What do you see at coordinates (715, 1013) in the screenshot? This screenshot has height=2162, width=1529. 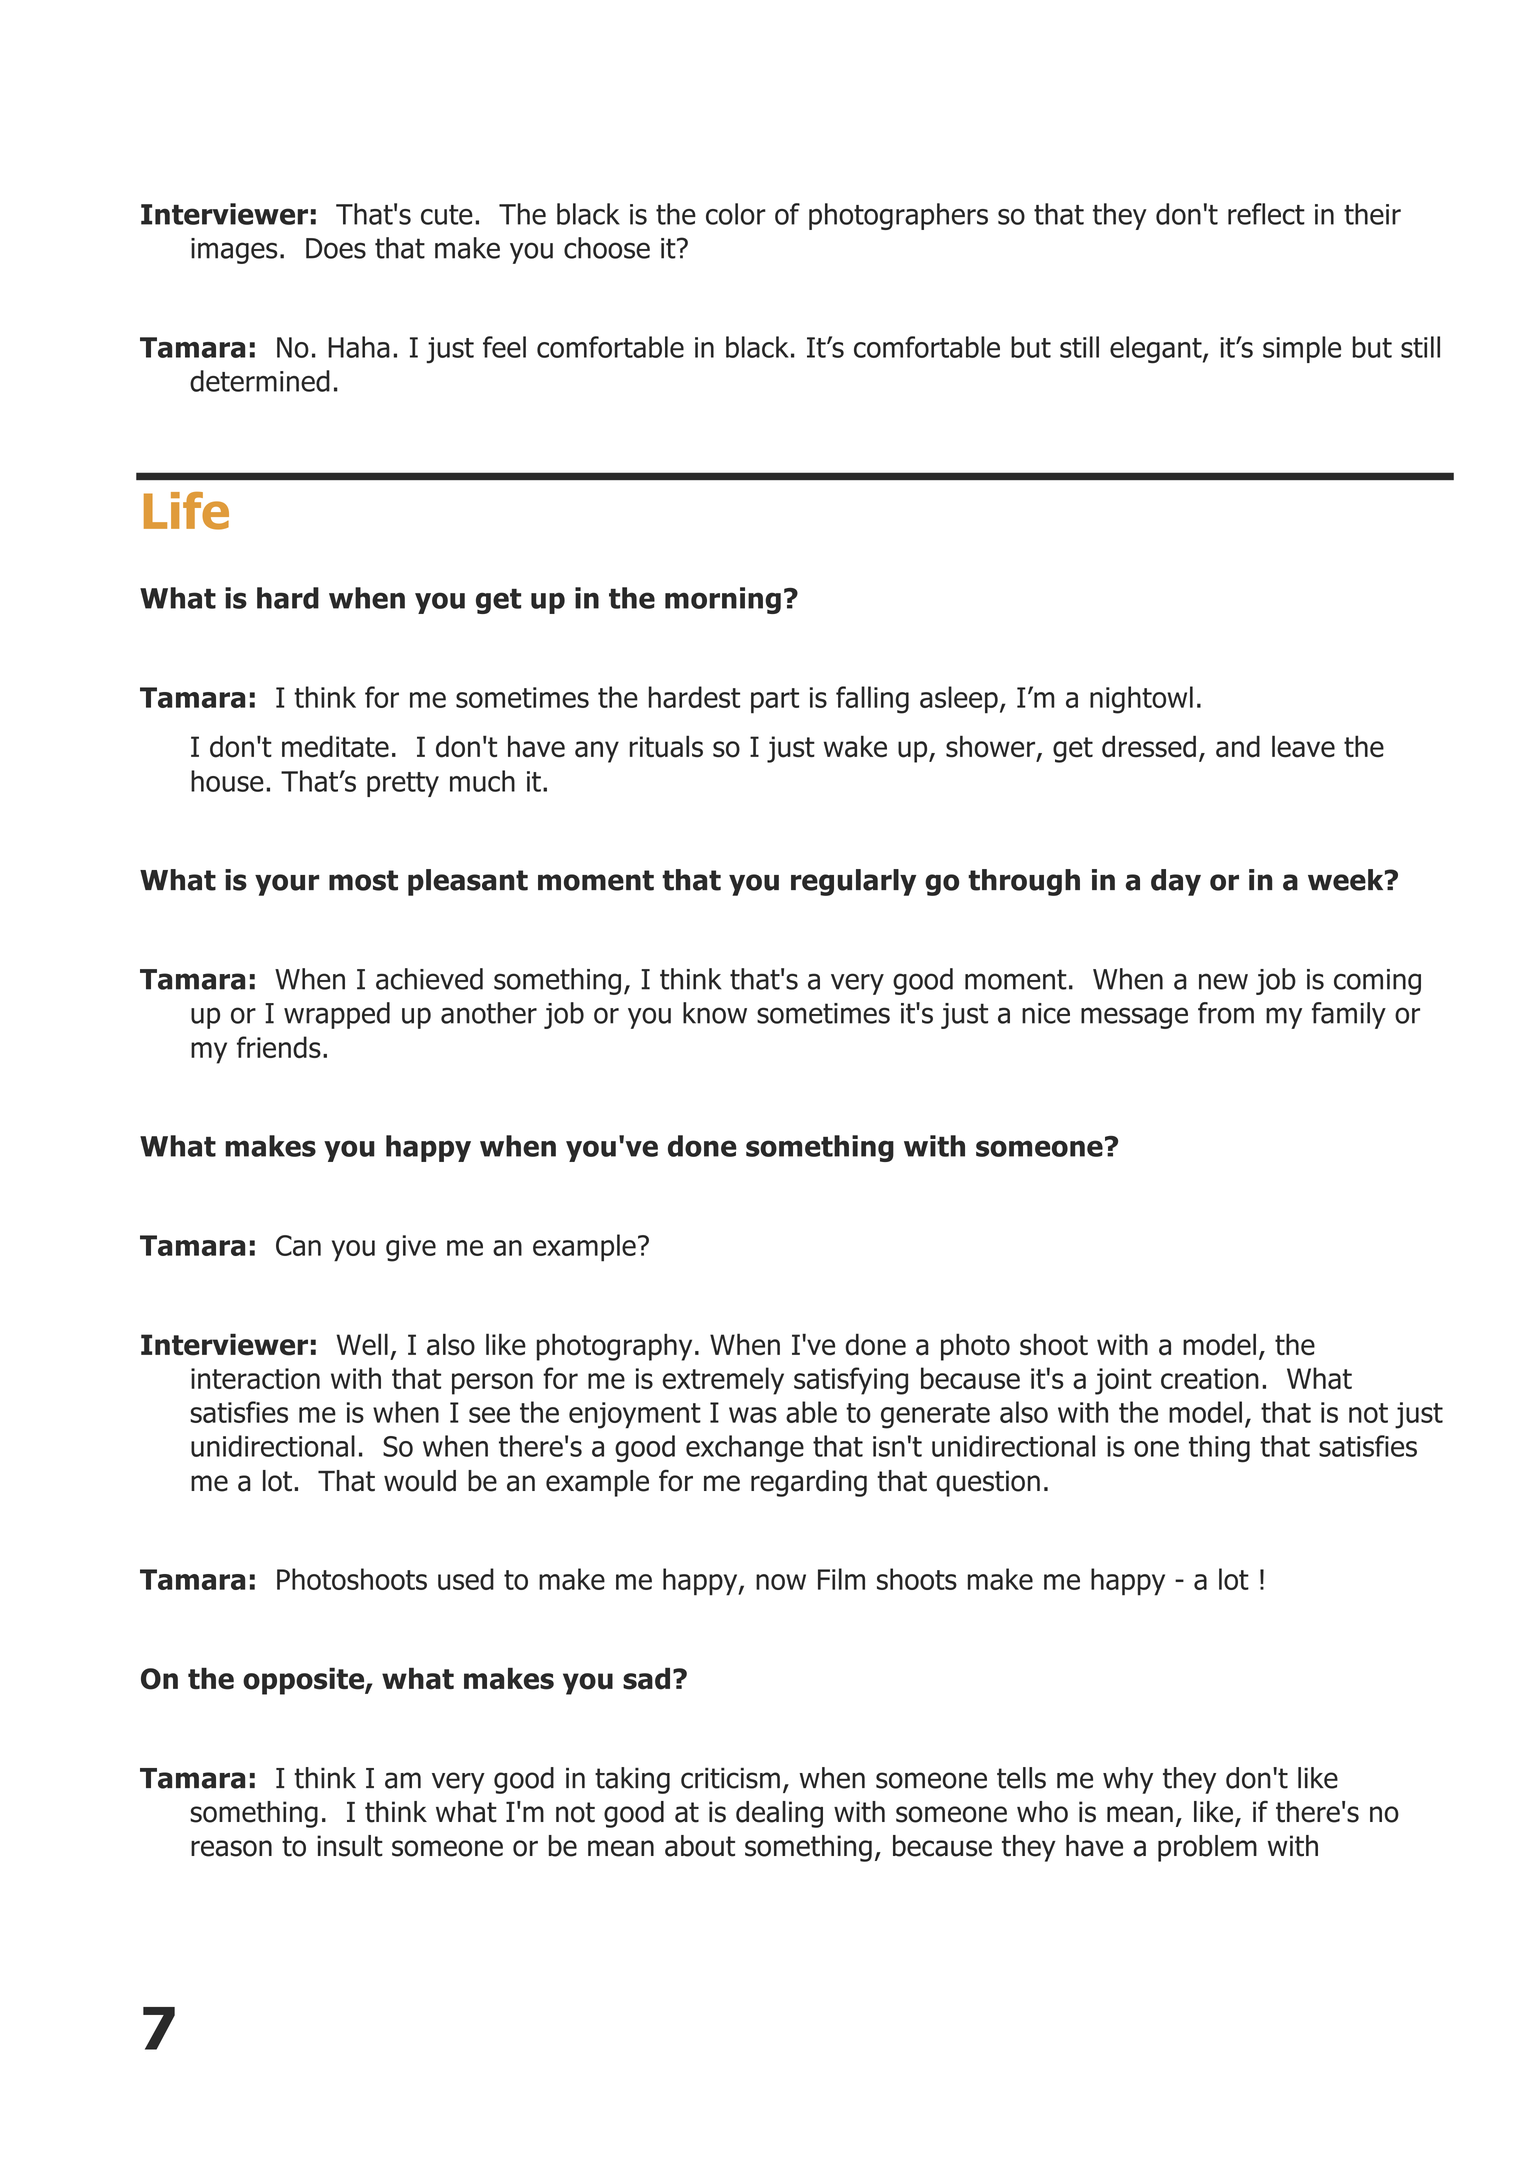 I see `know` at bounding box center [715, 1013].
